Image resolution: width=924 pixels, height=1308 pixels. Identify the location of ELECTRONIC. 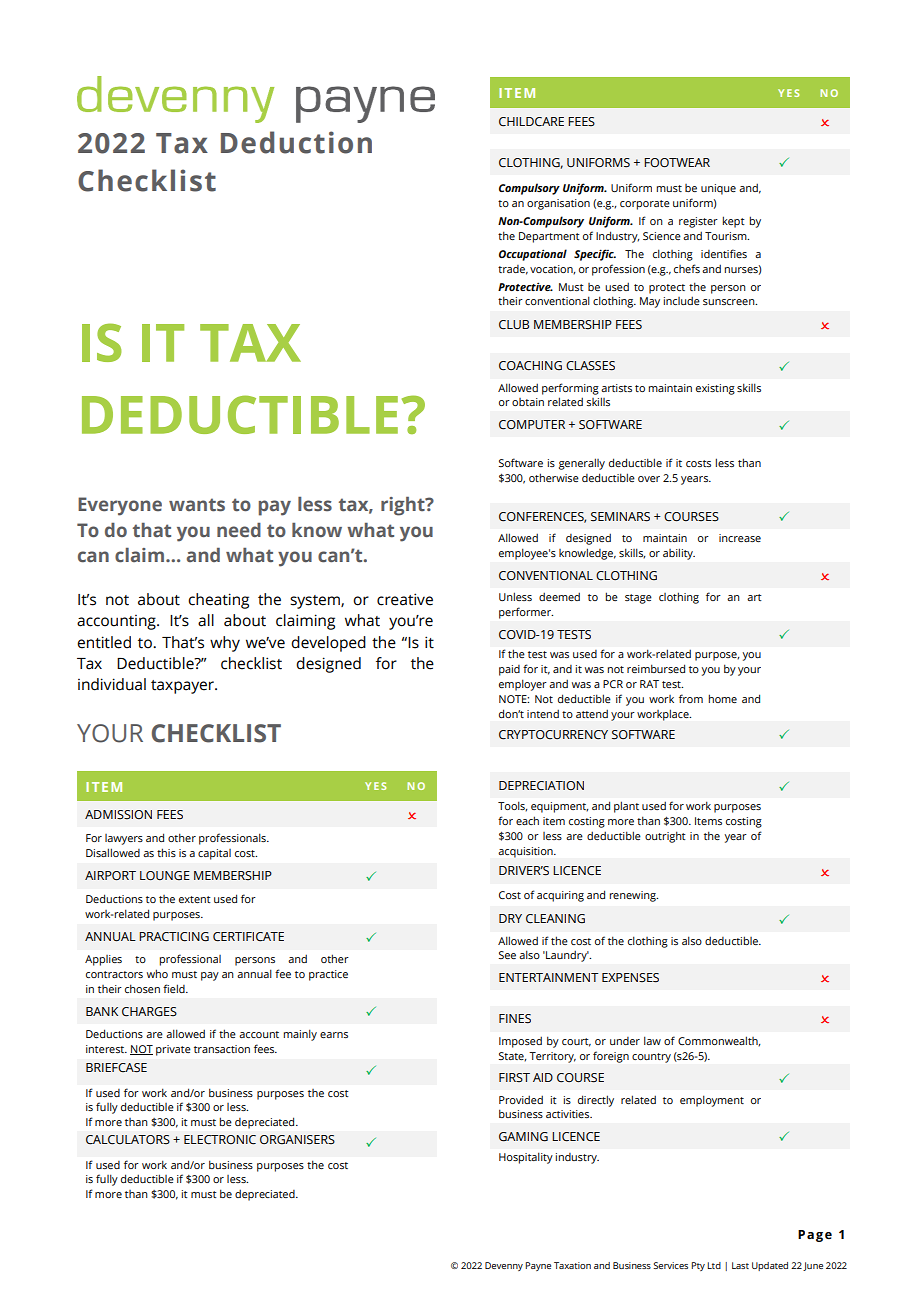
(220, 1139).
